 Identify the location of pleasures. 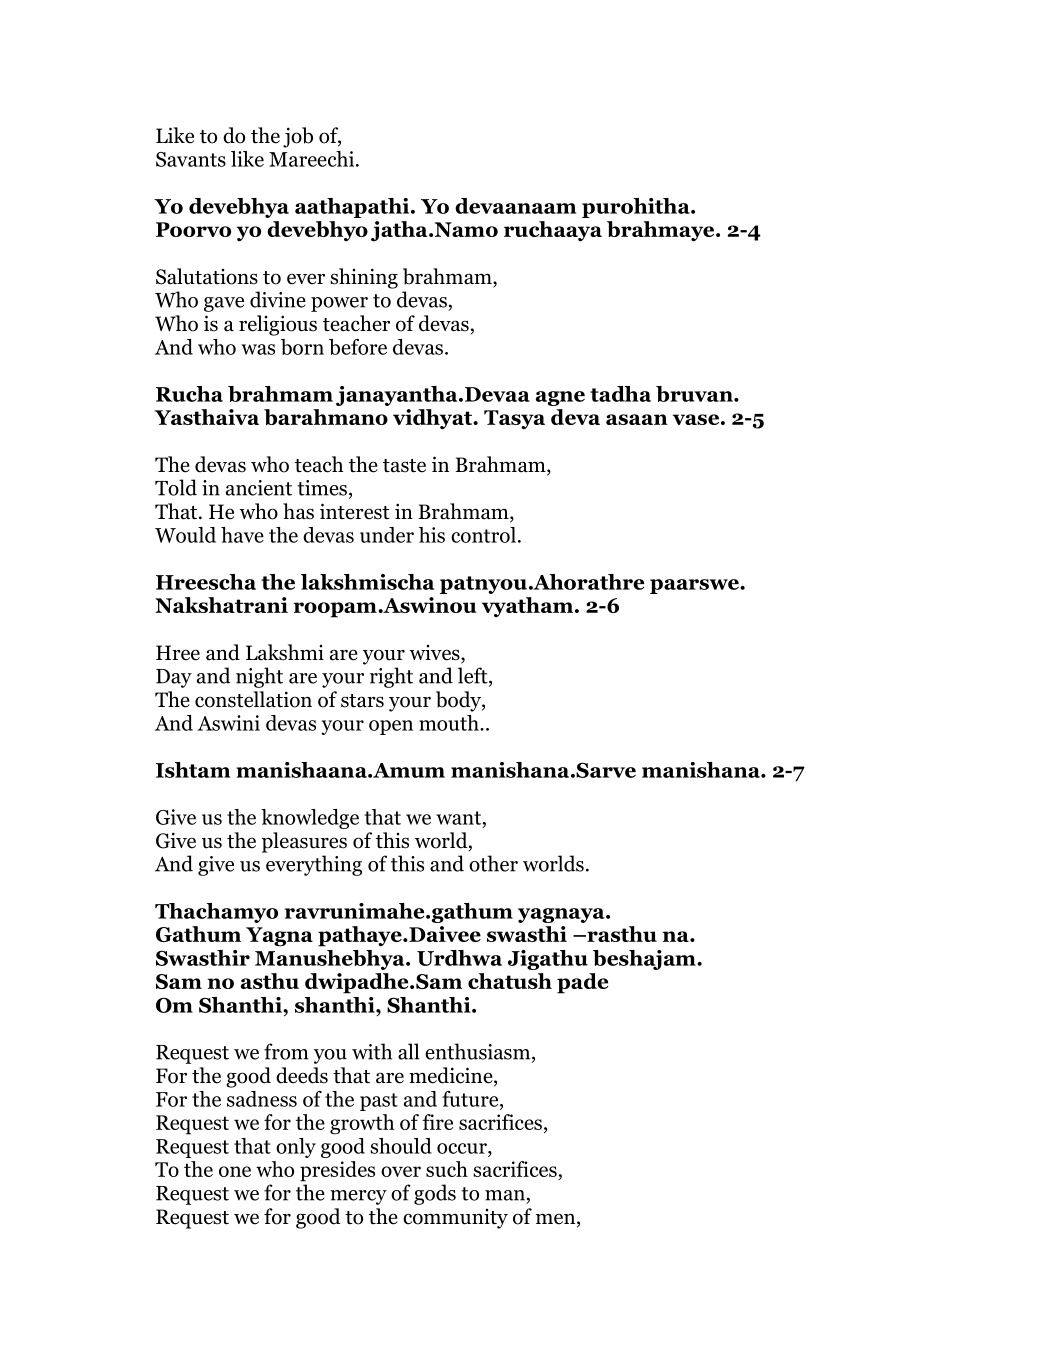
(304, 842).
